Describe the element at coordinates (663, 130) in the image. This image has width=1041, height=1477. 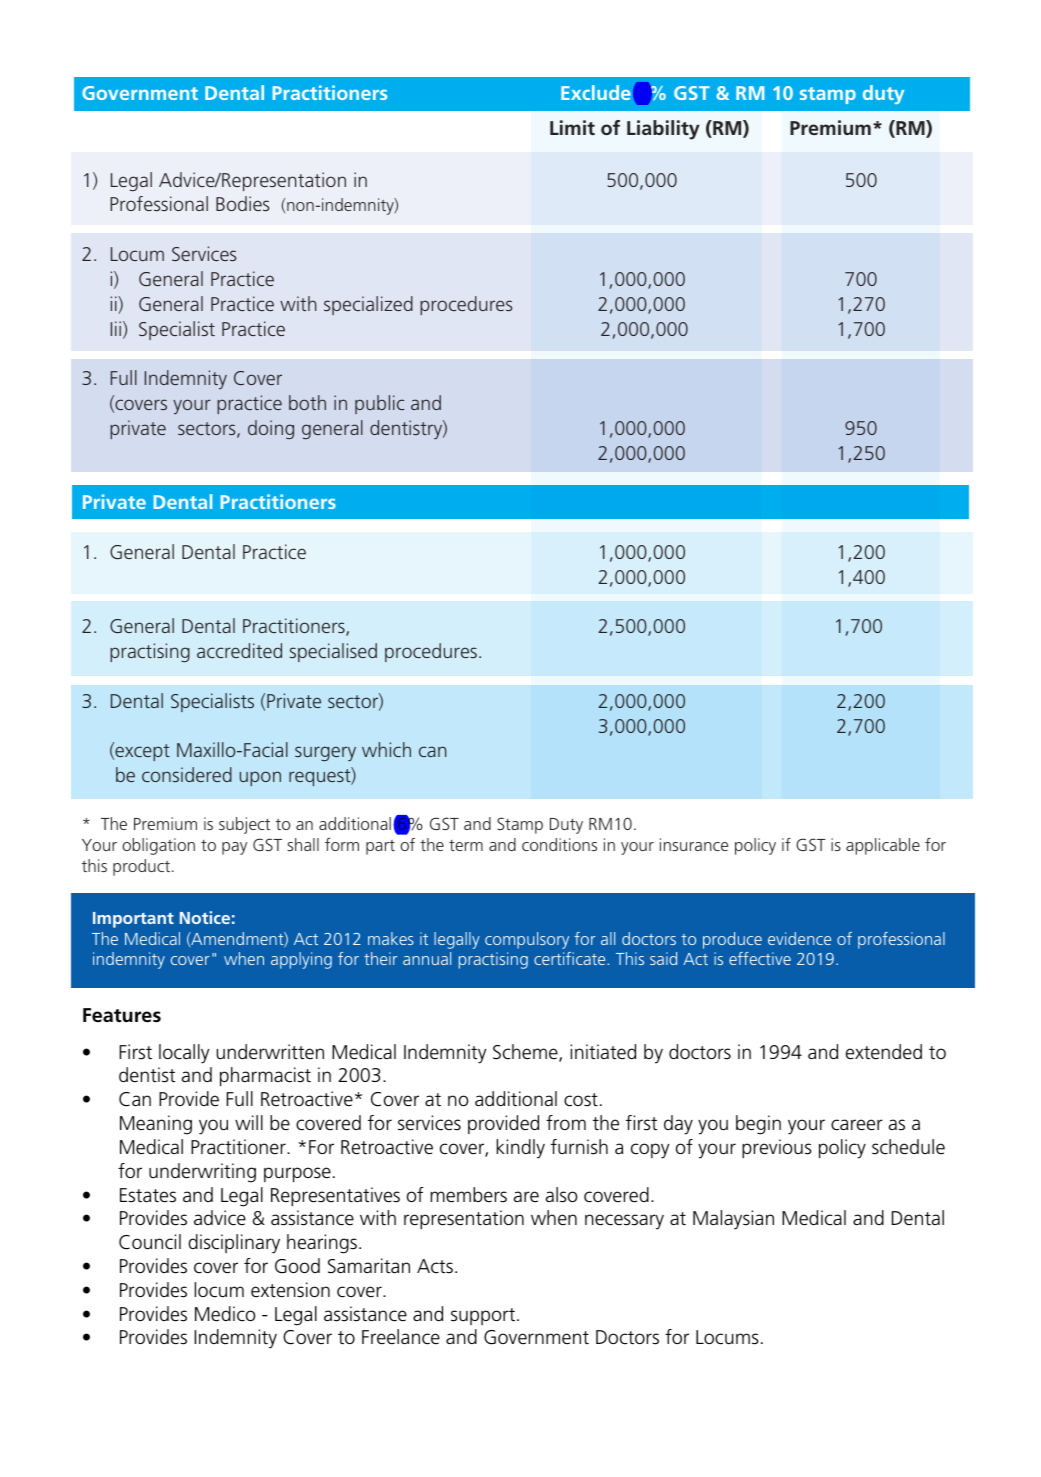
I see `Liability` at that location.
